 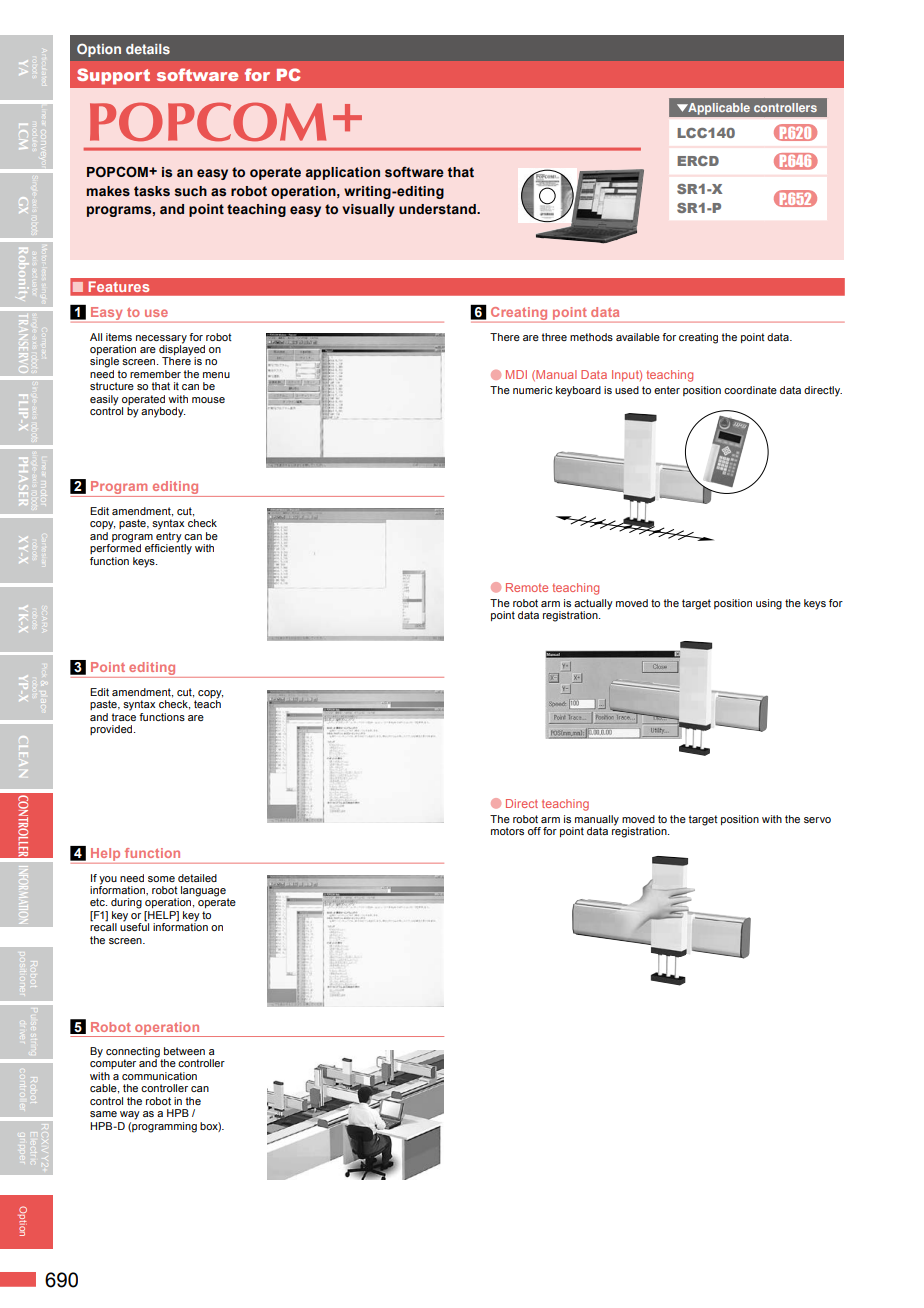 What do you see at coordinates (148, 49) in the screenshot?
I see `details` at bounding box center [148, 49].
